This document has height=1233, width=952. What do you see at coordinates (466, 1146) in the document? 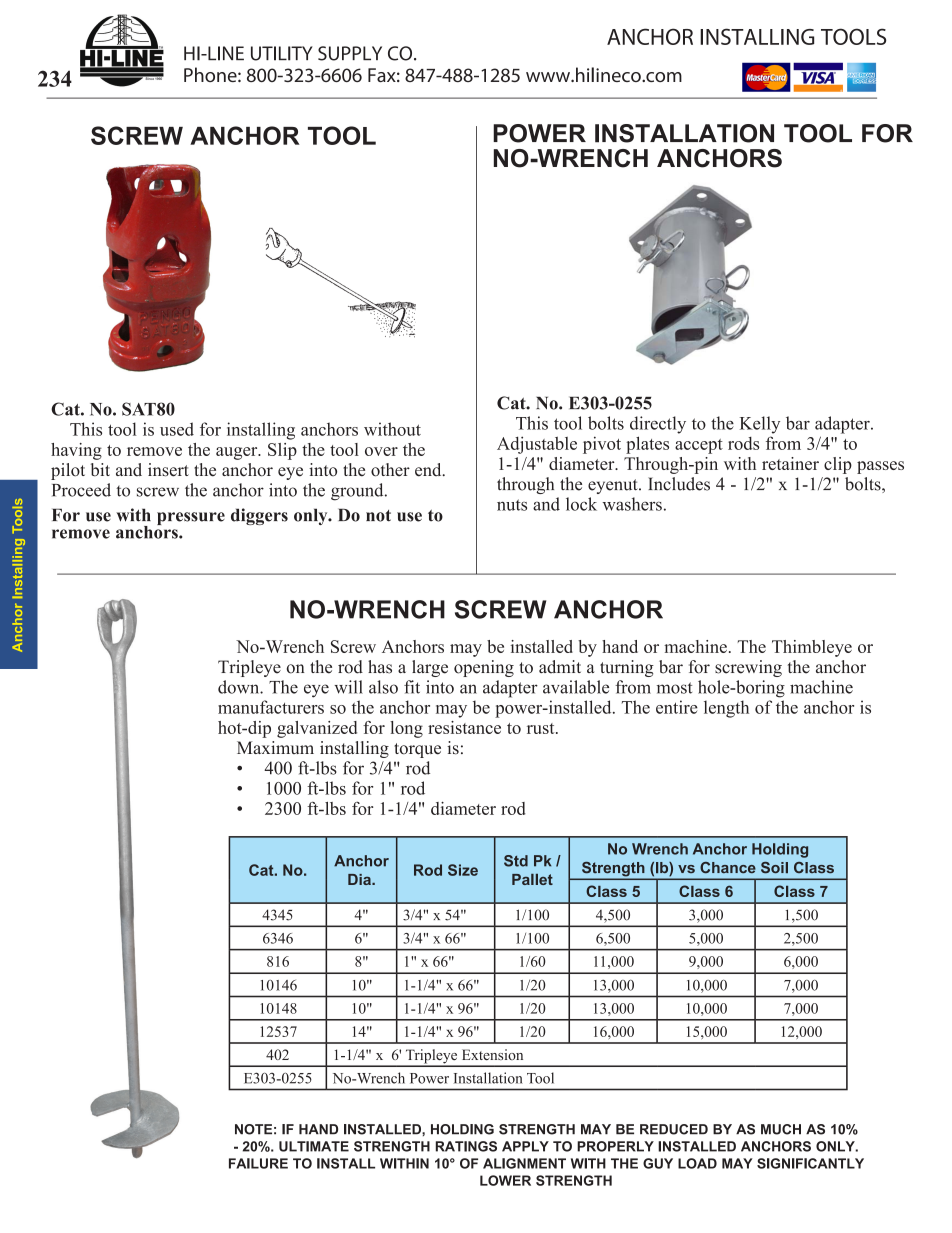
I see `RATINGS` at bounding box center [466, 1146].
